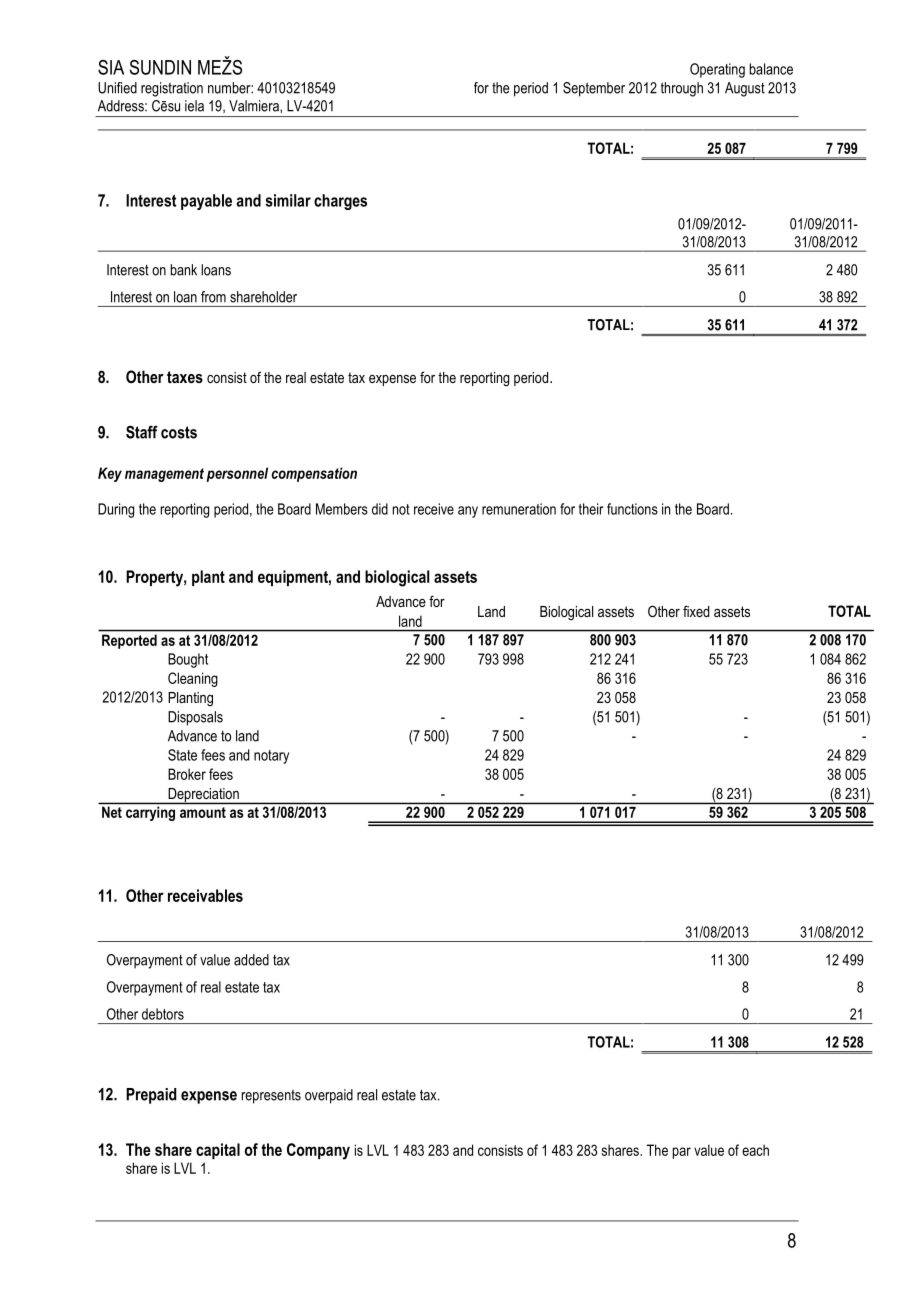 The width and height of the screenshot is (924, 1308). Describe the element at coordinates (682, 1153) in the screenshot. I see `par` at that location.
